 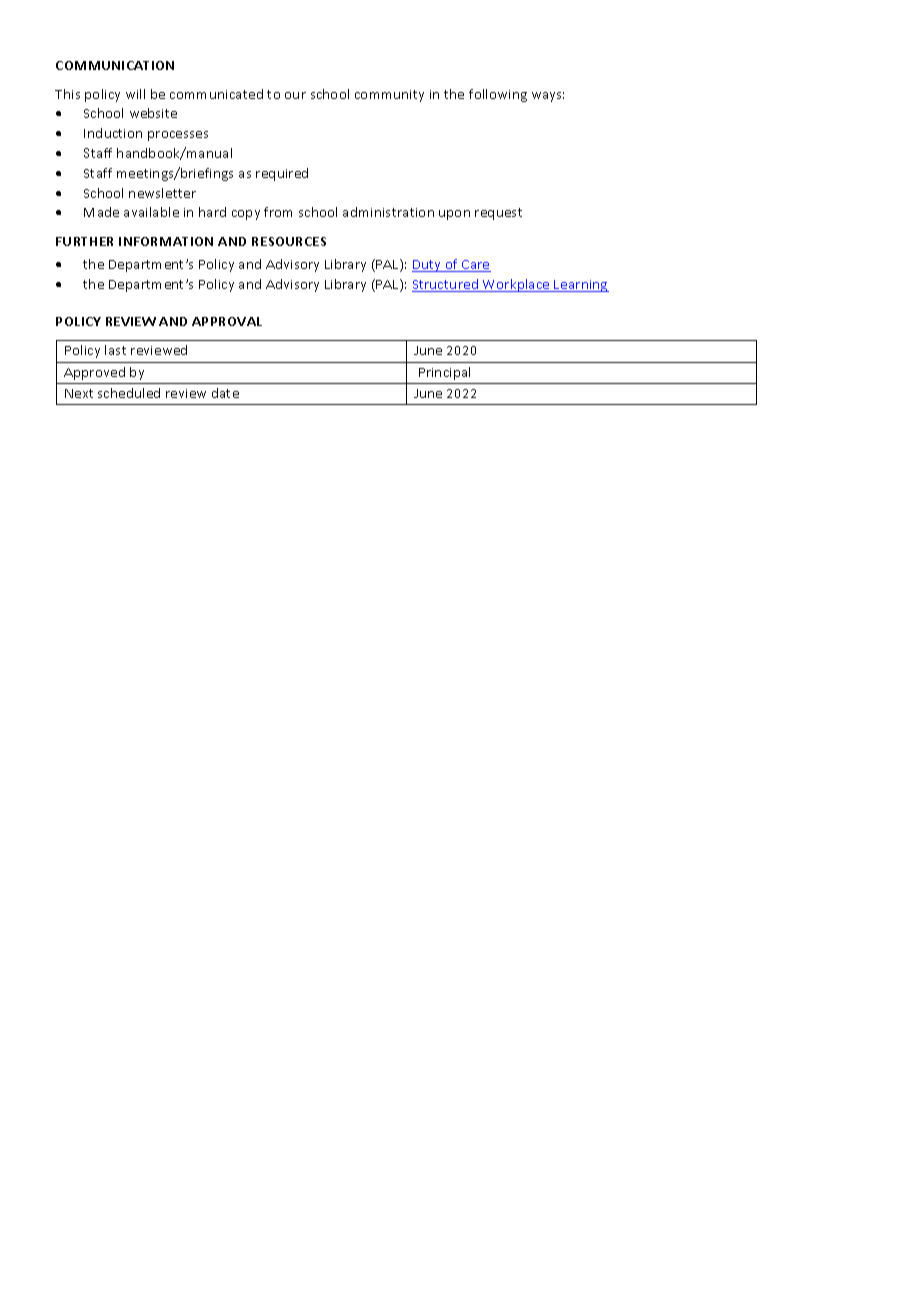 I want to click on COMMUNICATION, so click(x=115, y=65).
